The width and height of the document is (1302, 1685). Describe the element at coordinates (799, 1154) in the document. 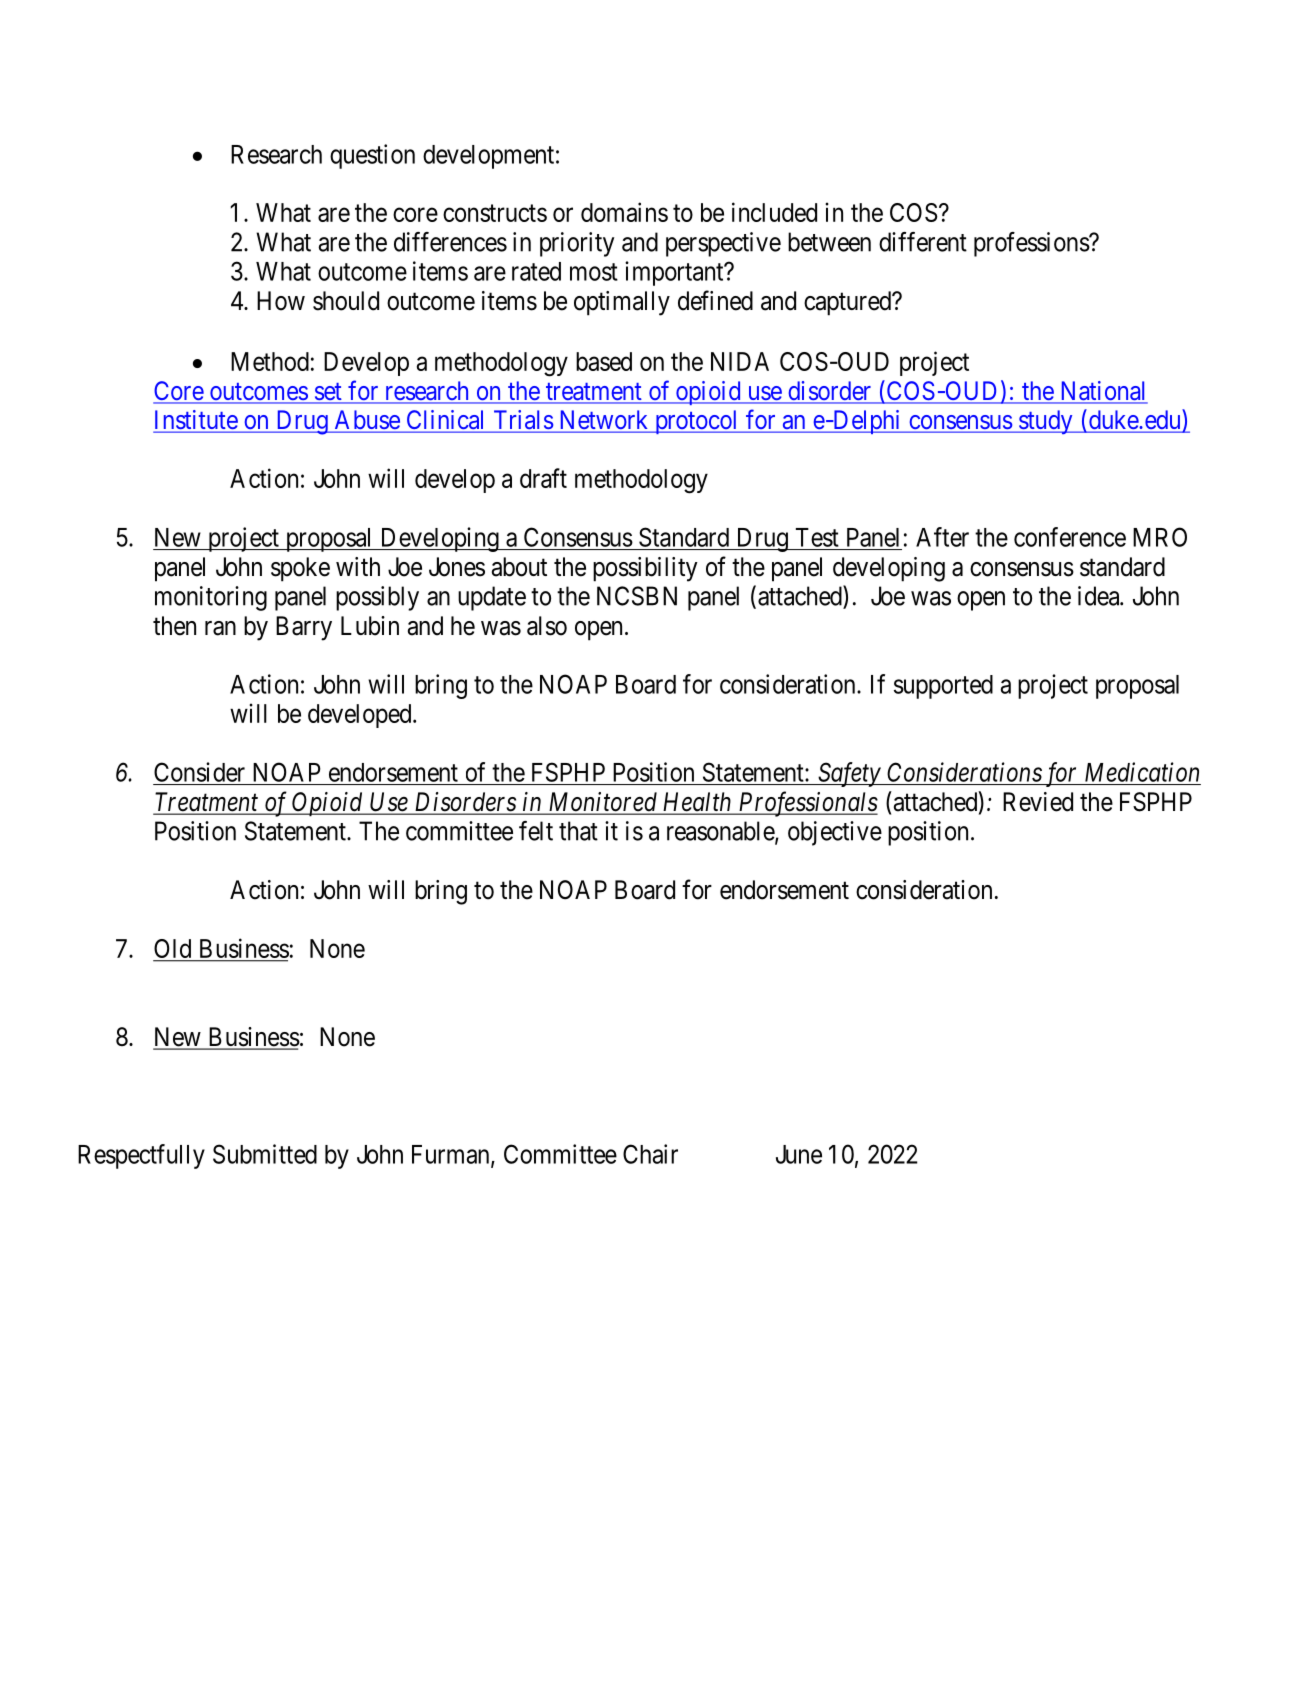

I see `June` at that location.
